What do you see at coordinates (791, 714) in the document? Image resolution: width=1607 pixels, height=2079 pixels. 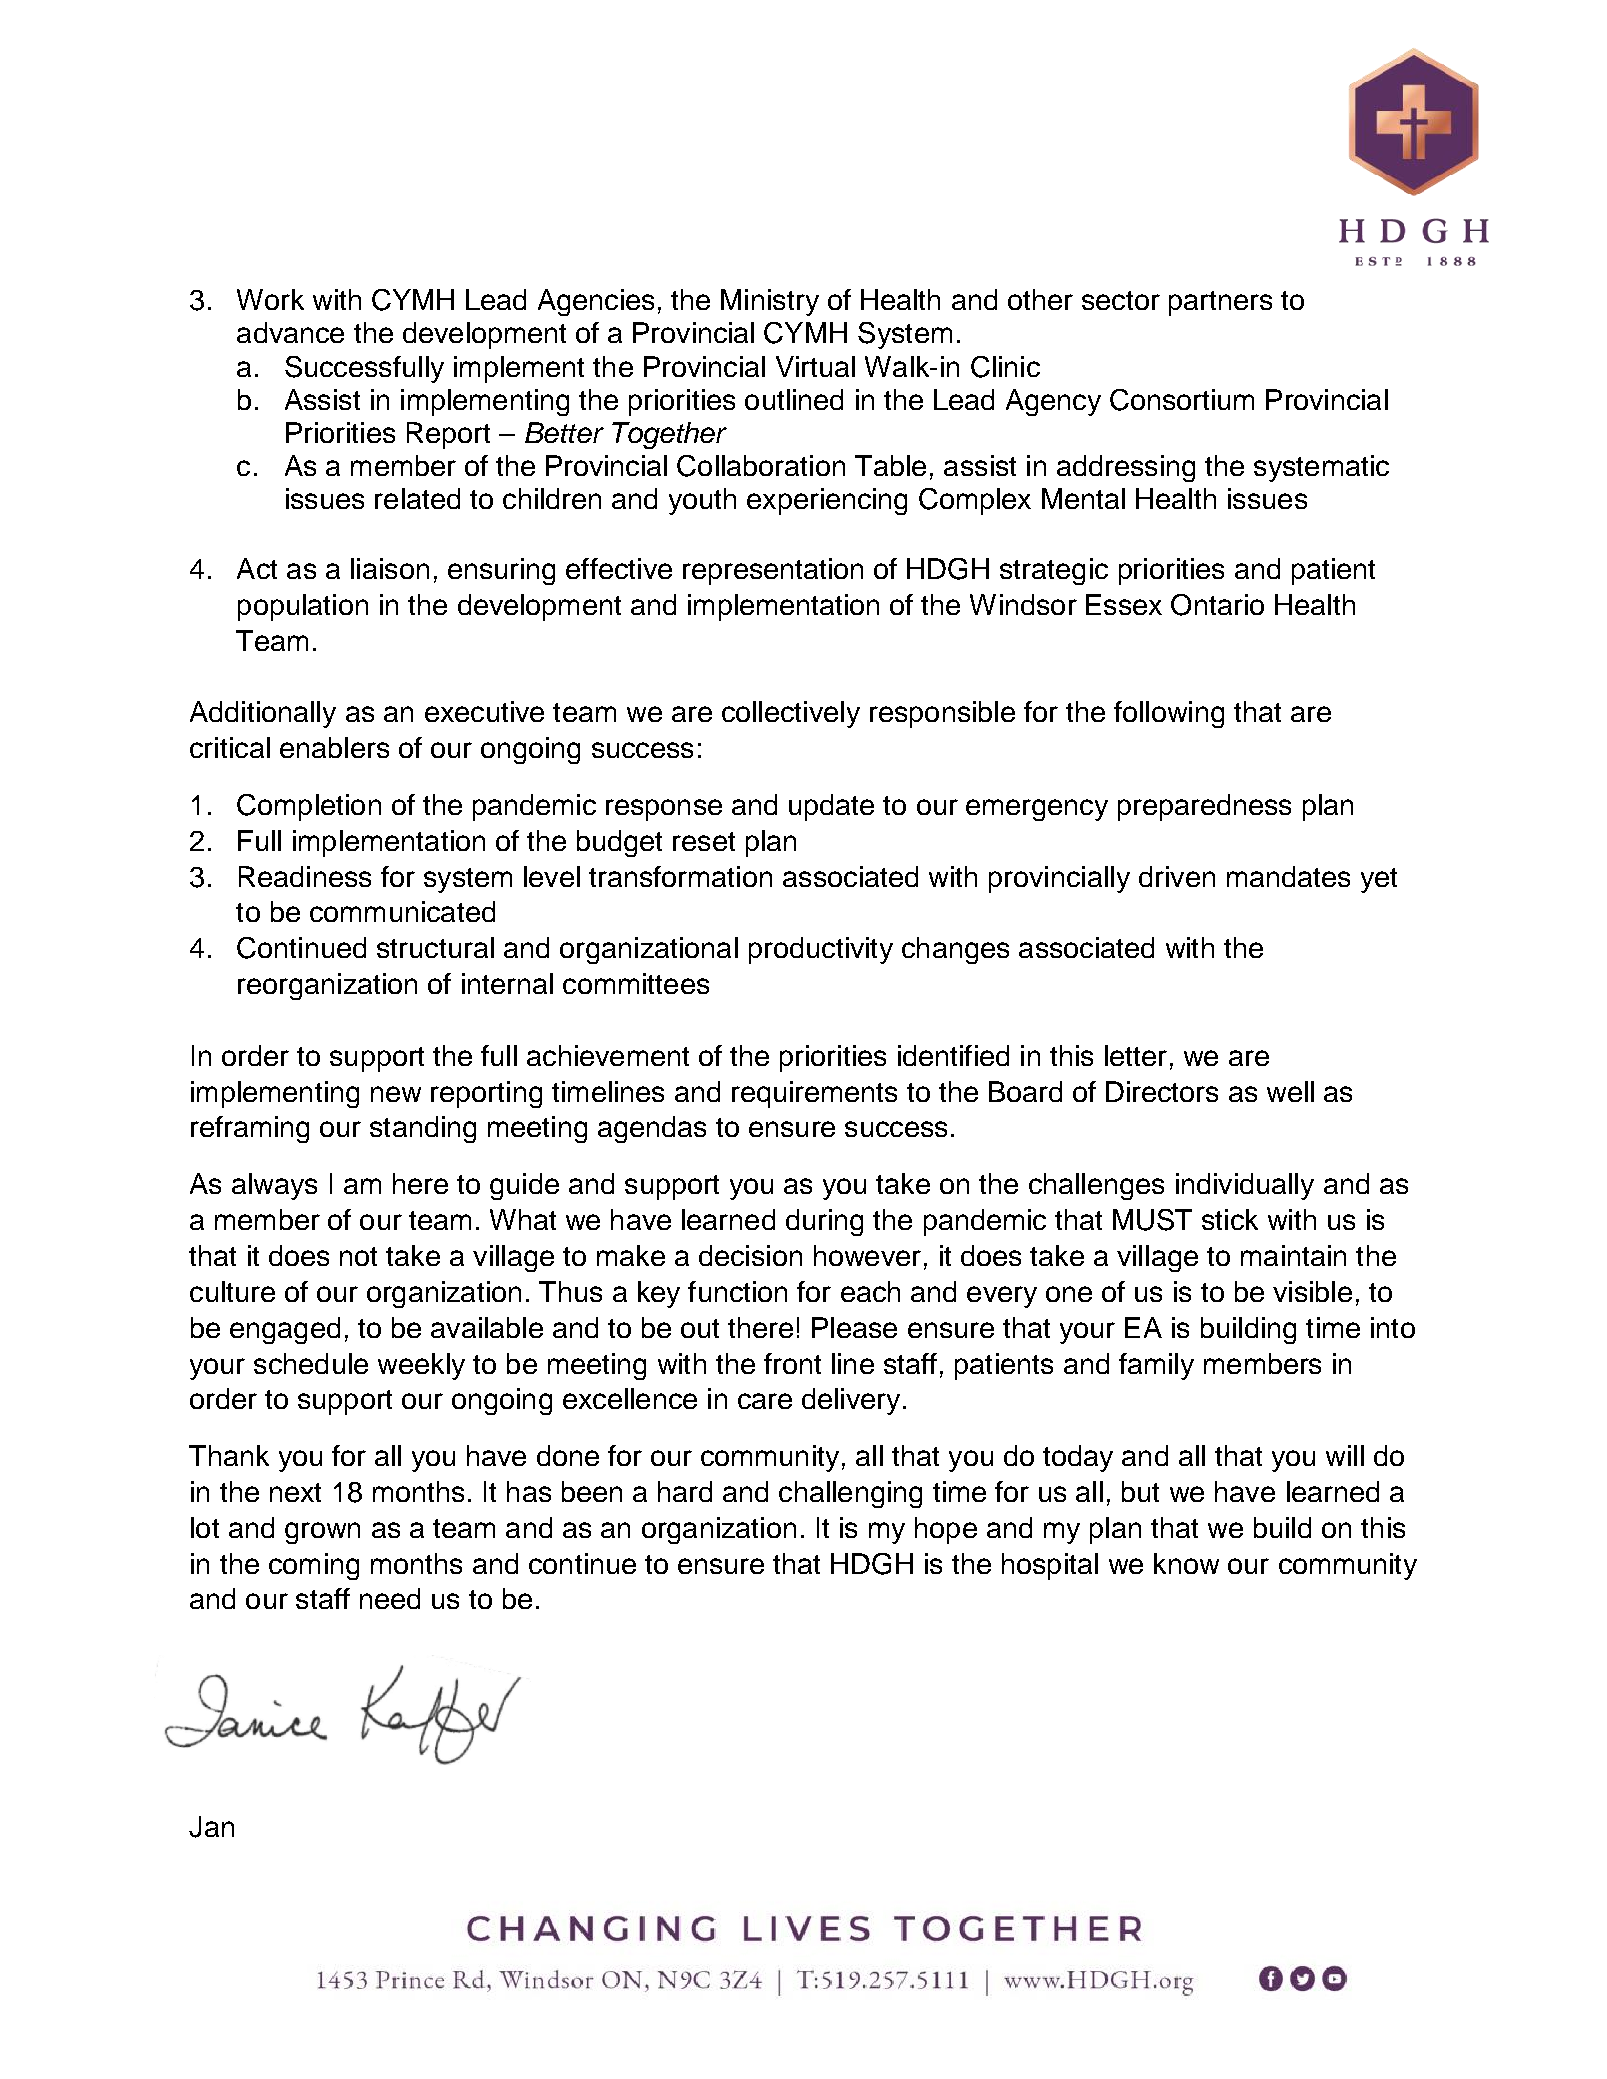 I see `collectively` at bounding box center [791, 714].
